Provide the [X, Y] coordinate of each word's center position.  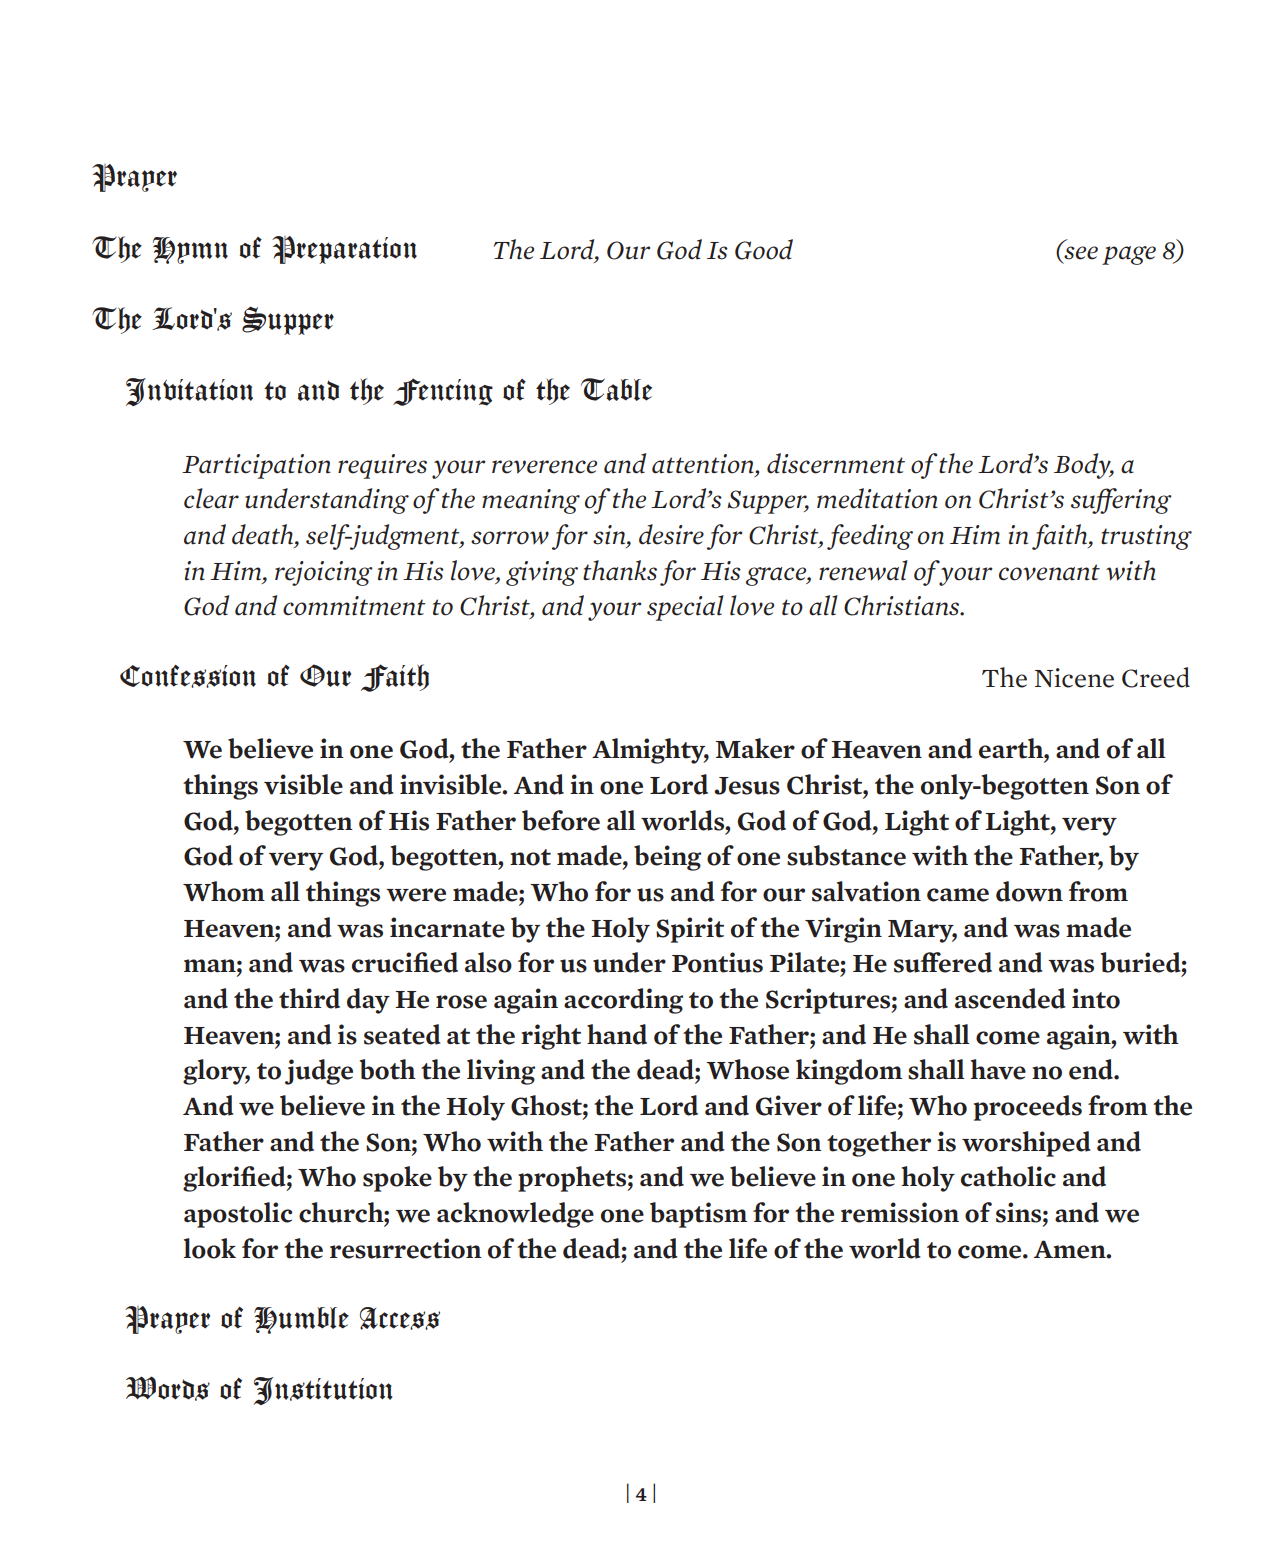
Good [764, 249]
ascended [1010, 998]
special [685, 608]
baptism [698, 1215]
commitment [354, 606]
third [309, 998]
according [623, 1001]
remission [900, 1212]
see [1081, 253]
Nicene [1074, 678]
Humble [301, 1320]
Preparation [344, 250]
